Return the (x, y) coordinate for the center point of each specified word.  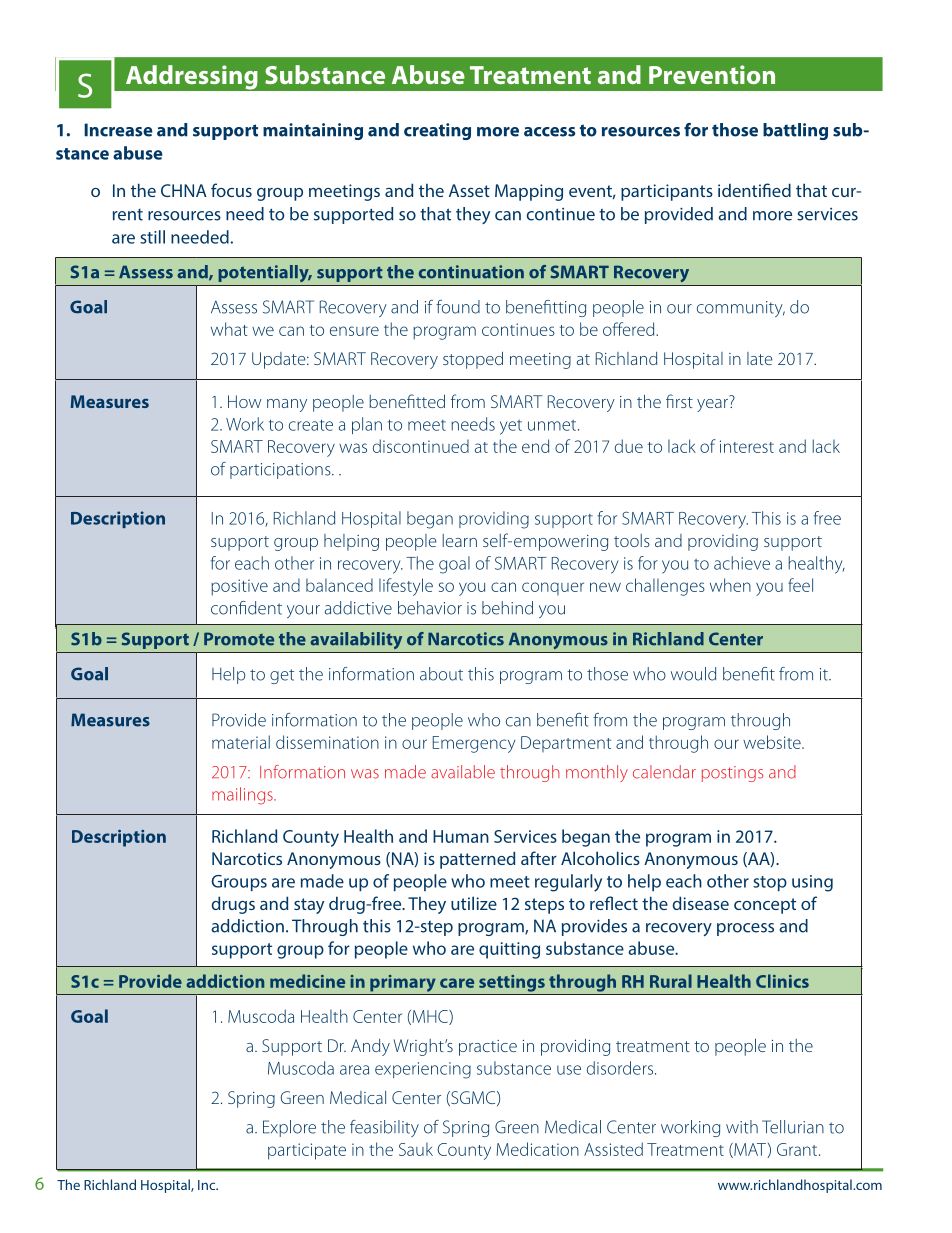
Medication (538, 1149)
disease (700, 903)
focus (231, 190)
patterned (477, 860)
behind (507, 608)
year (713, 404)
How (244, 401)
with (742, 1127)
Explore (289, 1128)
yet (511, 427)
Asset (469, 190)
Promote (239, 639)
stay (309, 906)
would (693, 674)
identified (754, 190)
